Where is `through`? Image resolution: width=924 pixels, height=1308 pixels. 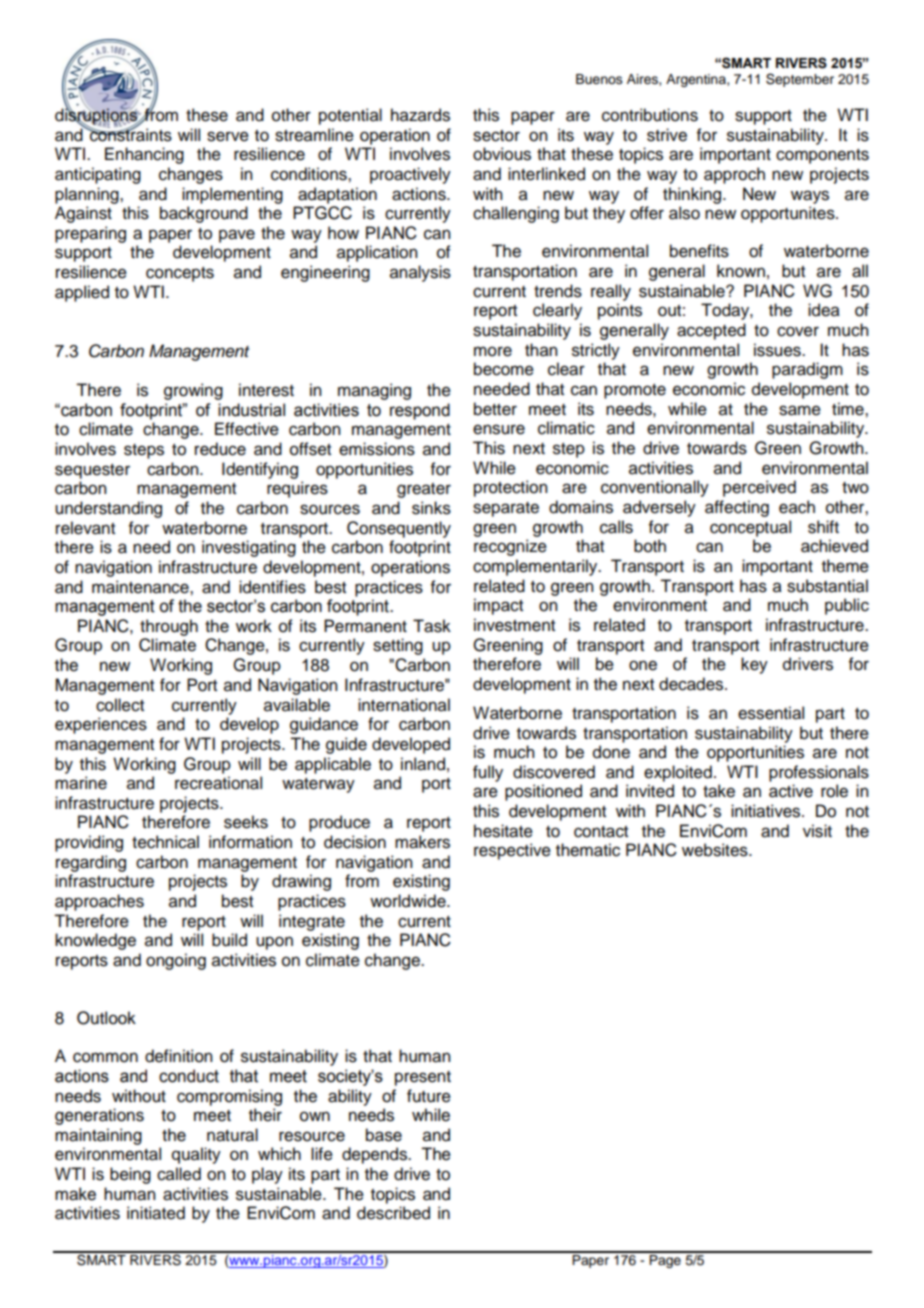
through is located at coordinates (169, 627).
